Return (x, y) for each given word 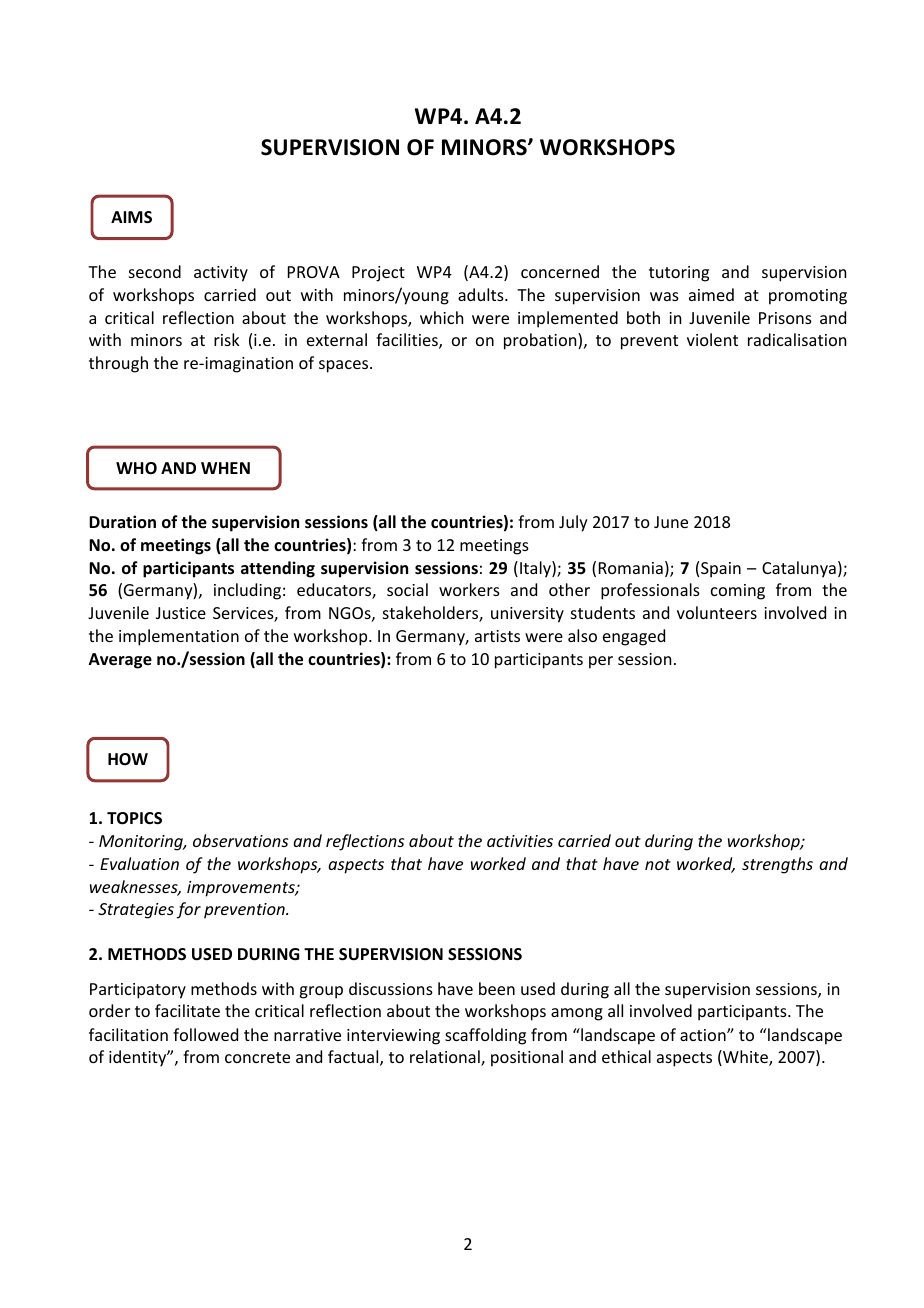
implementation (179, 637)
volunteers (717, 612)
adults (482, 294)
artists (497, 636)
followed (205, 1034)
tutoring (679, 274)
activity (221, 274)
